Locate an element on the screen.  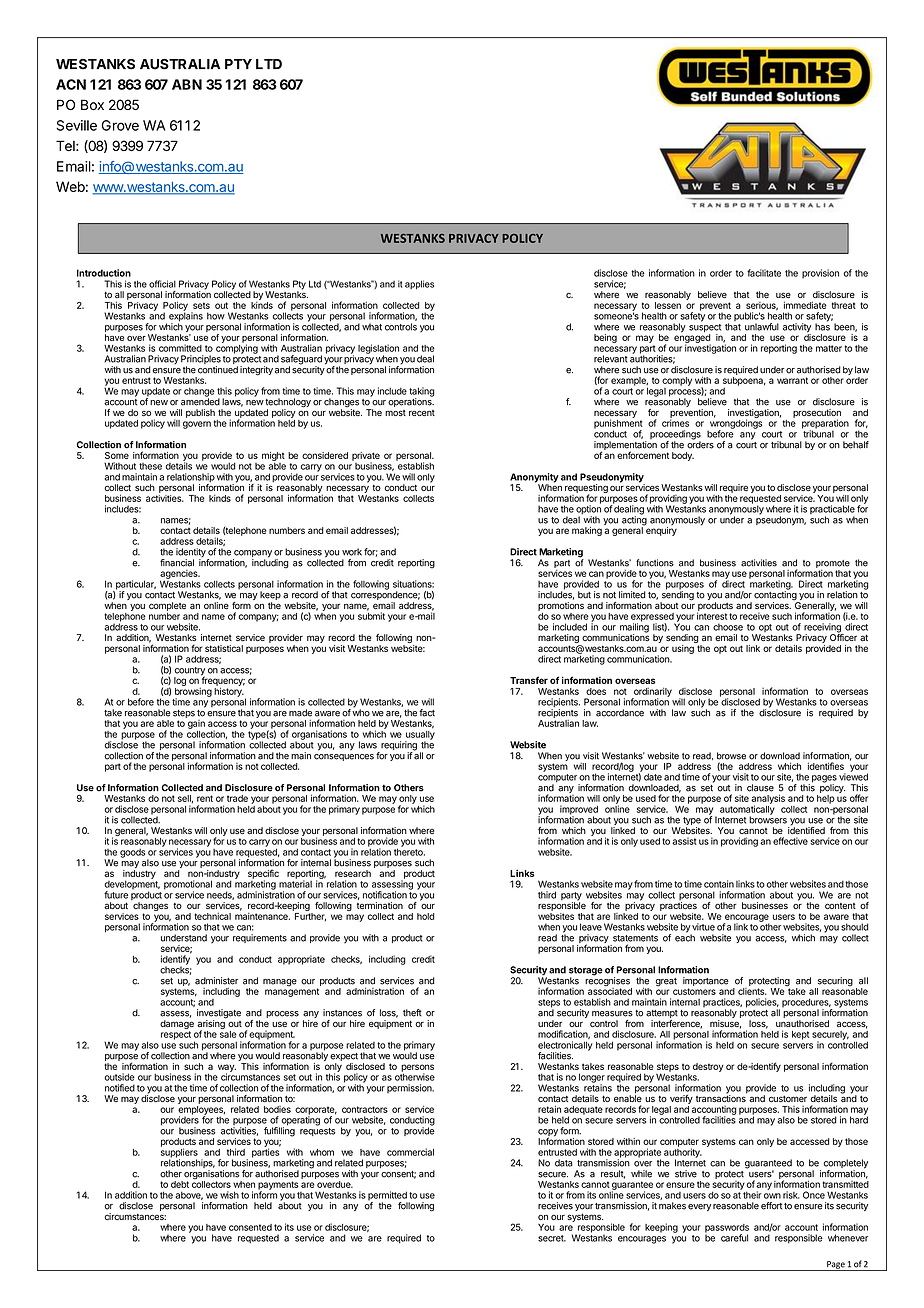
effective is located at coordinates (790, 841).
